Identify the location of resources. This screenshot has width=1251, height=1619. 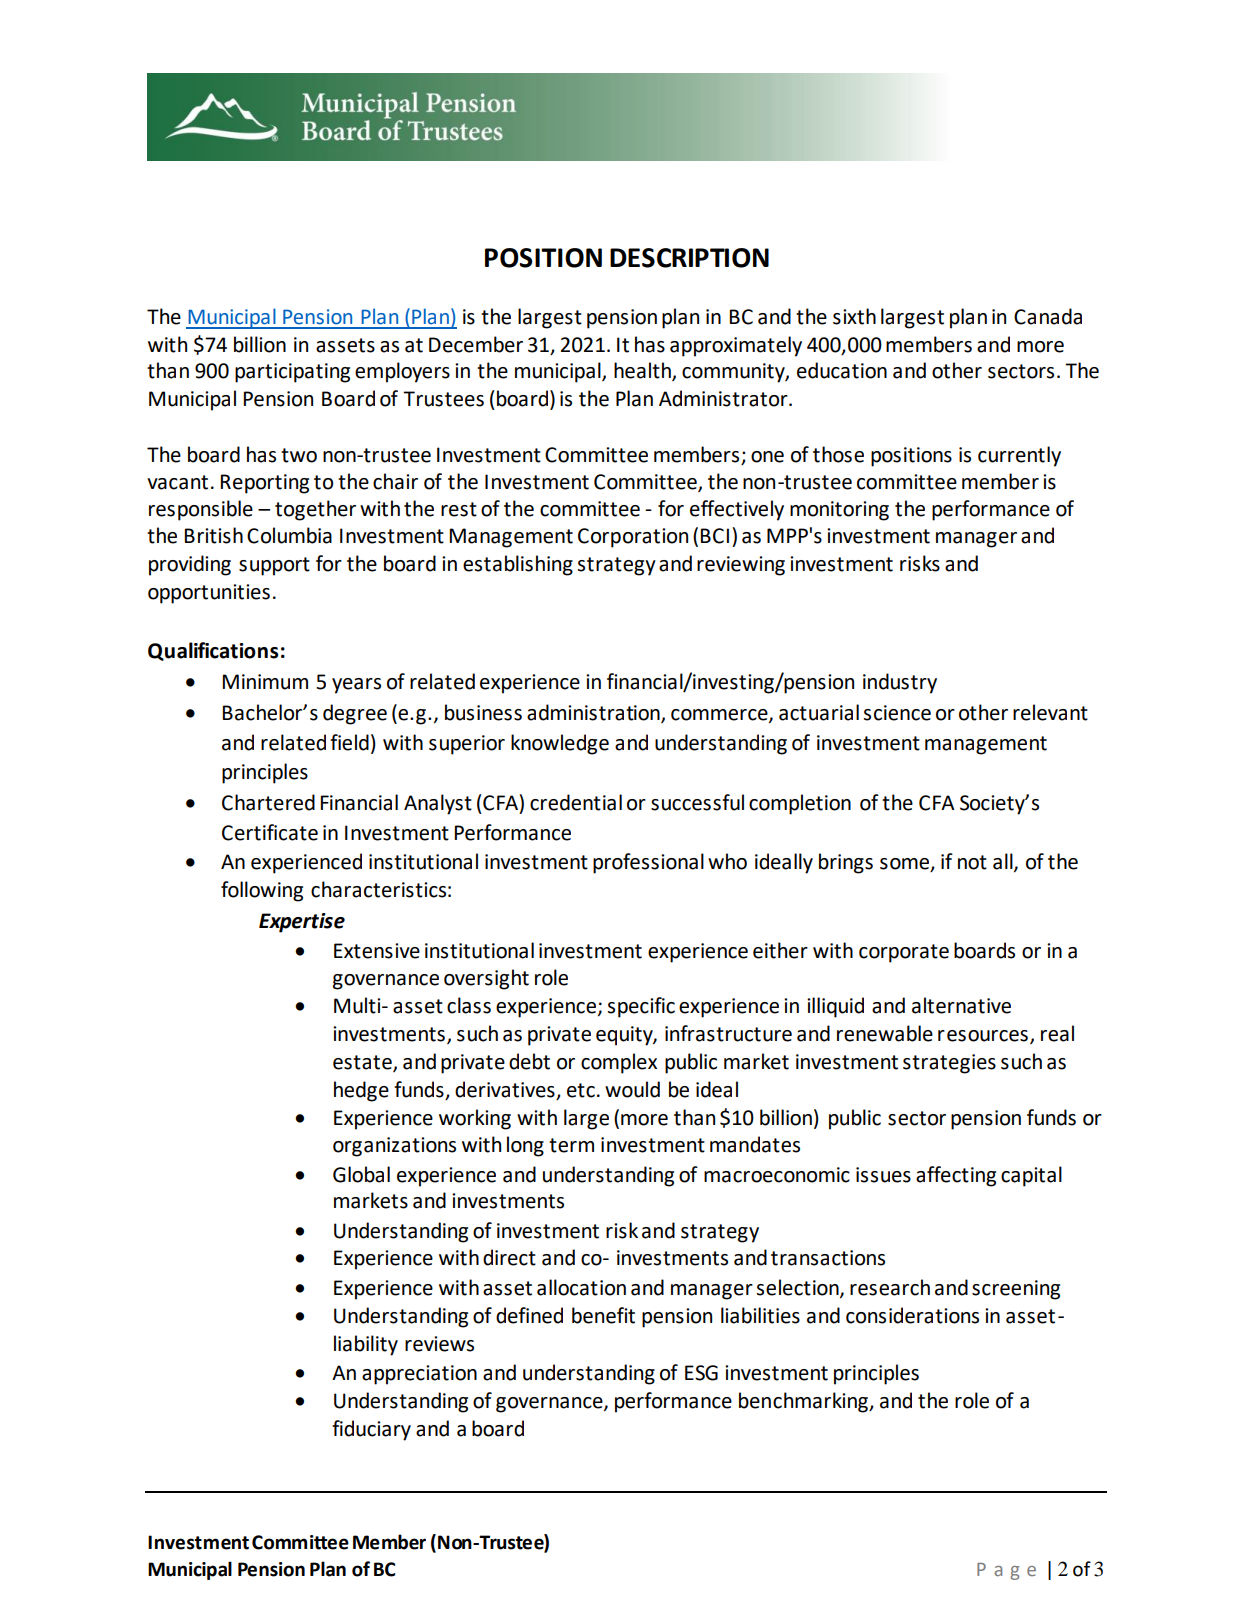
(983, 1036).
